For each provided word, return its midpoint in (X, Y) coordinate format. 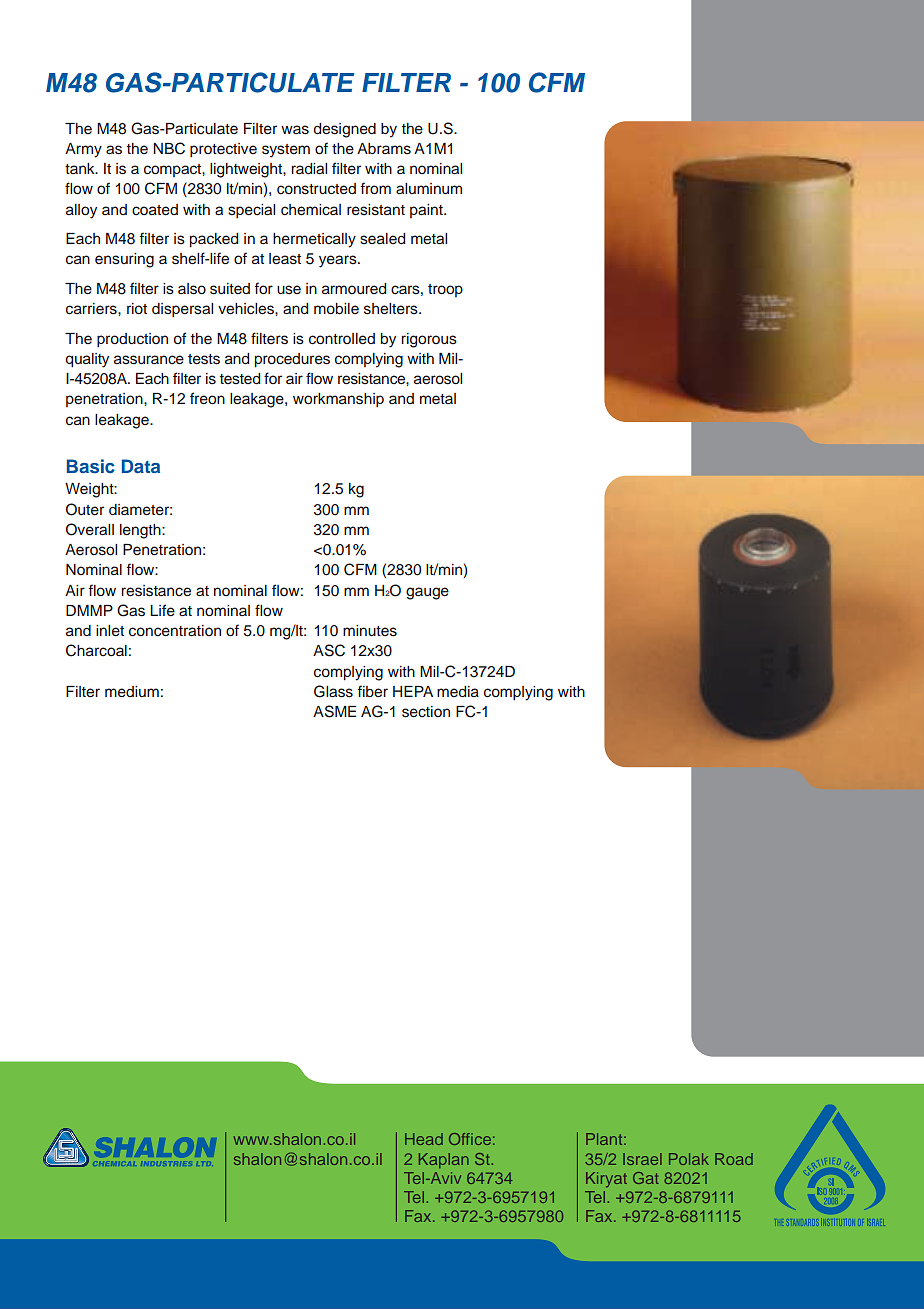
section (426, 712)
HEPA (413, 691)
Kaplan (444, 1160)
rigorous (429, 340)
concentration (175, 631)
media (458, 692)
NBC (169, 148)
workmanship (338, 400)
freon (207, 398)
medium (132, 692)
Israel (642, 1159)
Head (424, 1139)
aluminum (429, 189)
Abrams (384, 149)
